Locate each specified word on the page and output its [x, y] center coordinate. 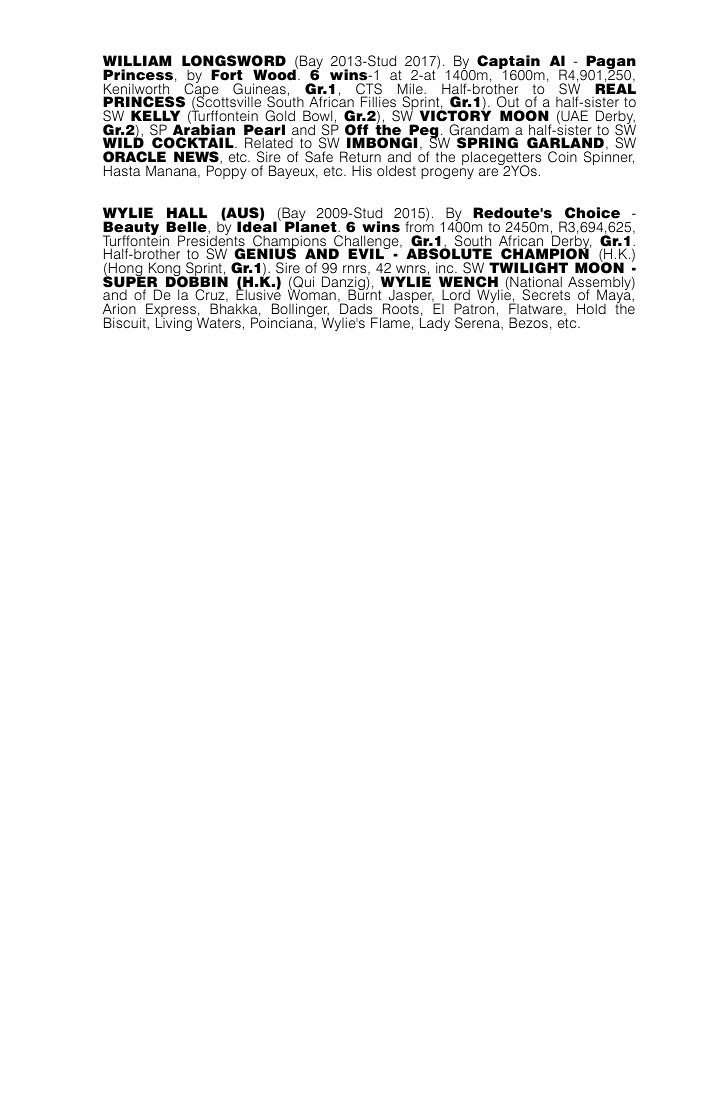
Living [174, 323]
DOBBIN [197, 282]
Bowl [317, 115]
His [362, 170]
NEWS [197, 157]
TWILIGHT [528, 268]
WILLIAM [137, 60]
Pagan [610, 63]
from [419, 225]
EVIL [367, 253]
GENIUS [265, 253]
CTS [369, 90]
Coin [562, 157]
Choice [591, 214]
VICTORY [455, 115]
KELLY [155, 115]
